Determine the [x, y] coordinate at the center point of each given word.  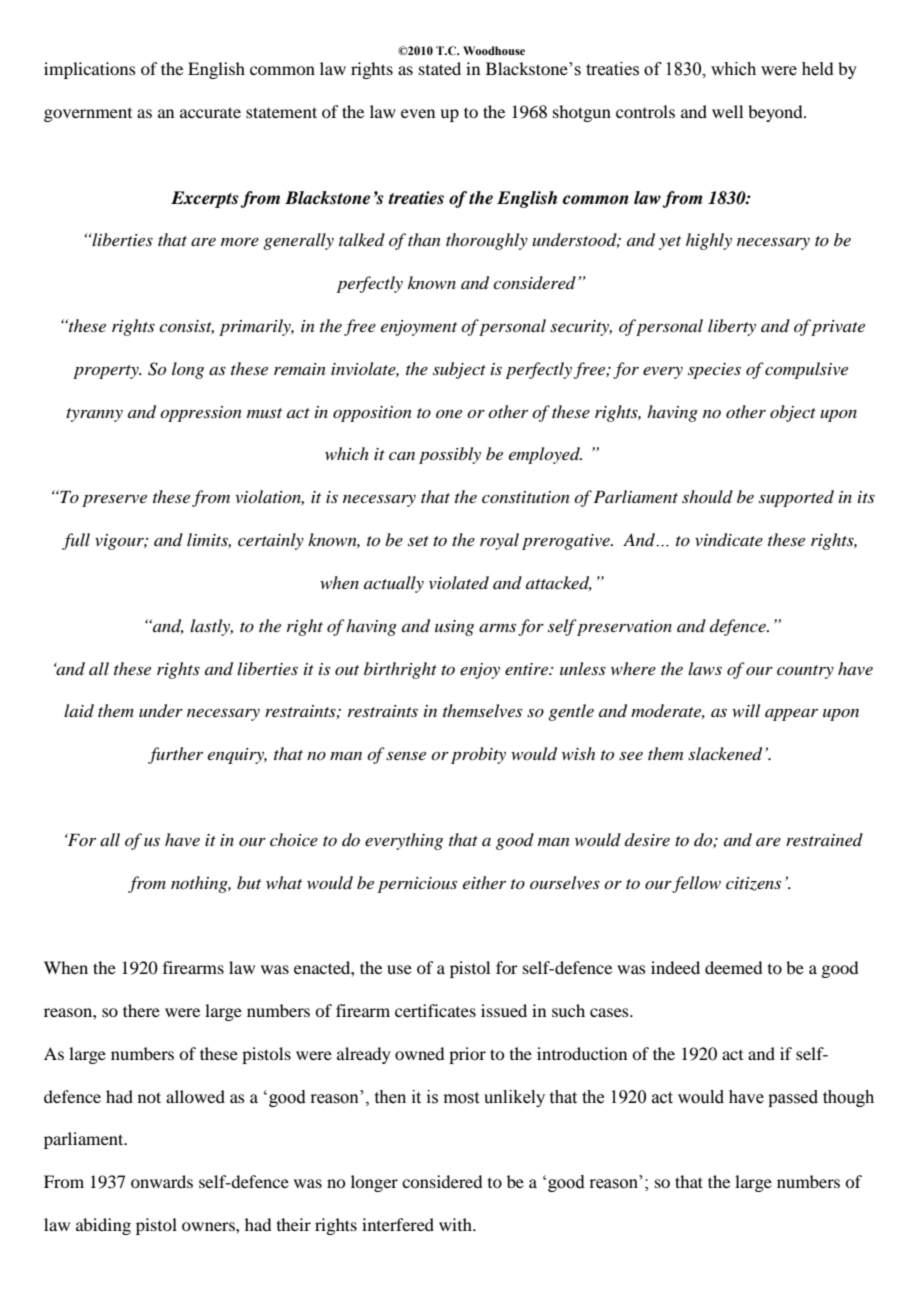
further [175, 755]
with [456, 1224]
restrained [824, 839]
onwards [162, 1181]
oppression [201, 414]
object [793, 413]
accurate [210, 112]
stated [440, 68]
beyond [776, 113]
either [484, 882]
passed [793, 1098]
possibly [450, 455]
